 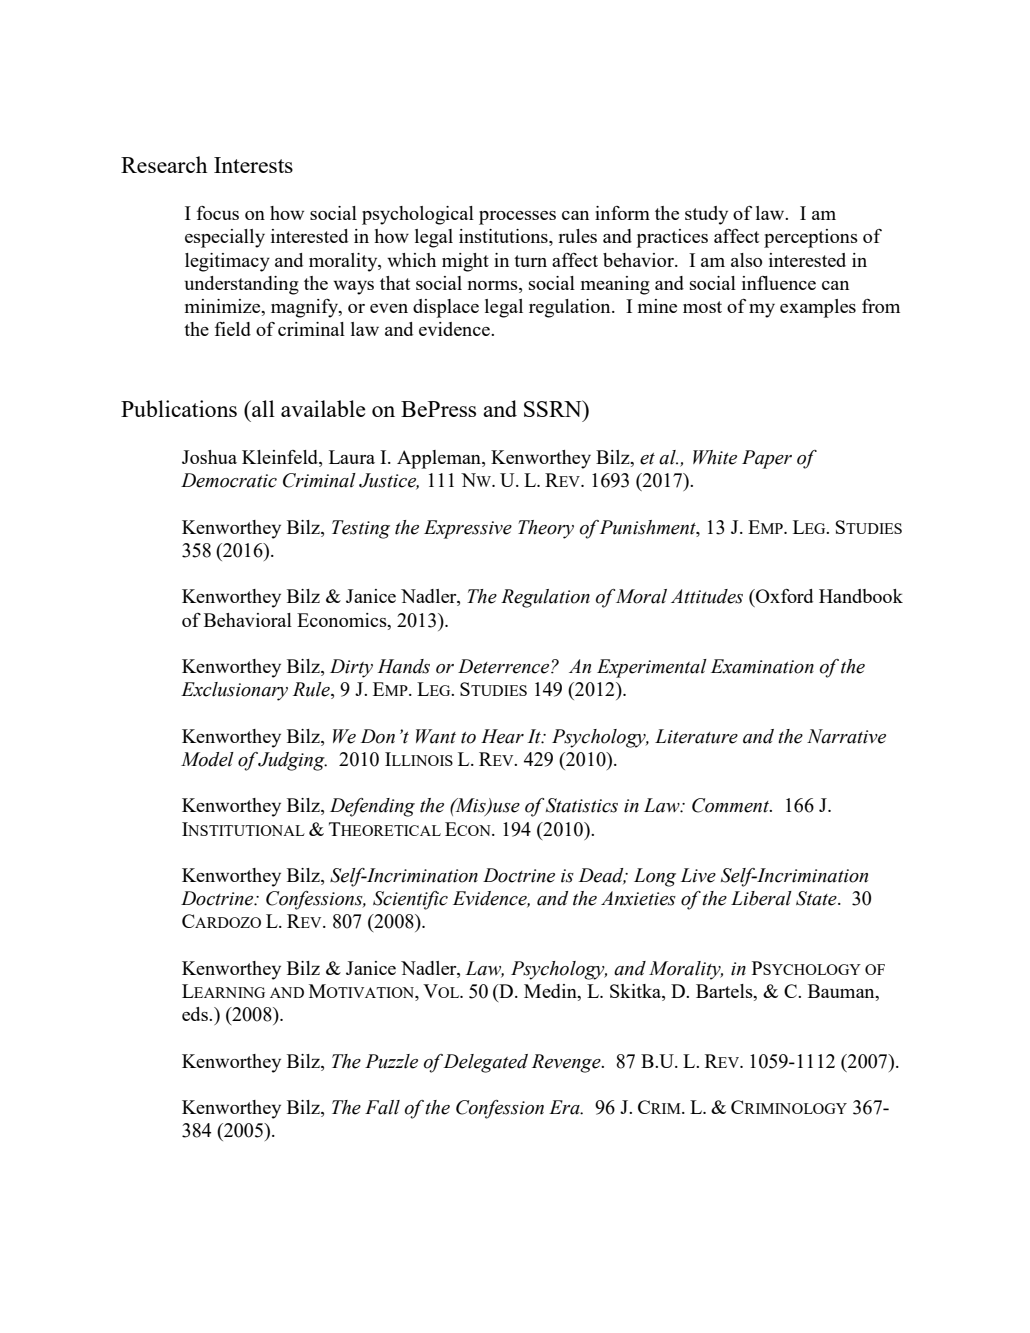 I want to click on Judging, so click(x=292, y=761).
